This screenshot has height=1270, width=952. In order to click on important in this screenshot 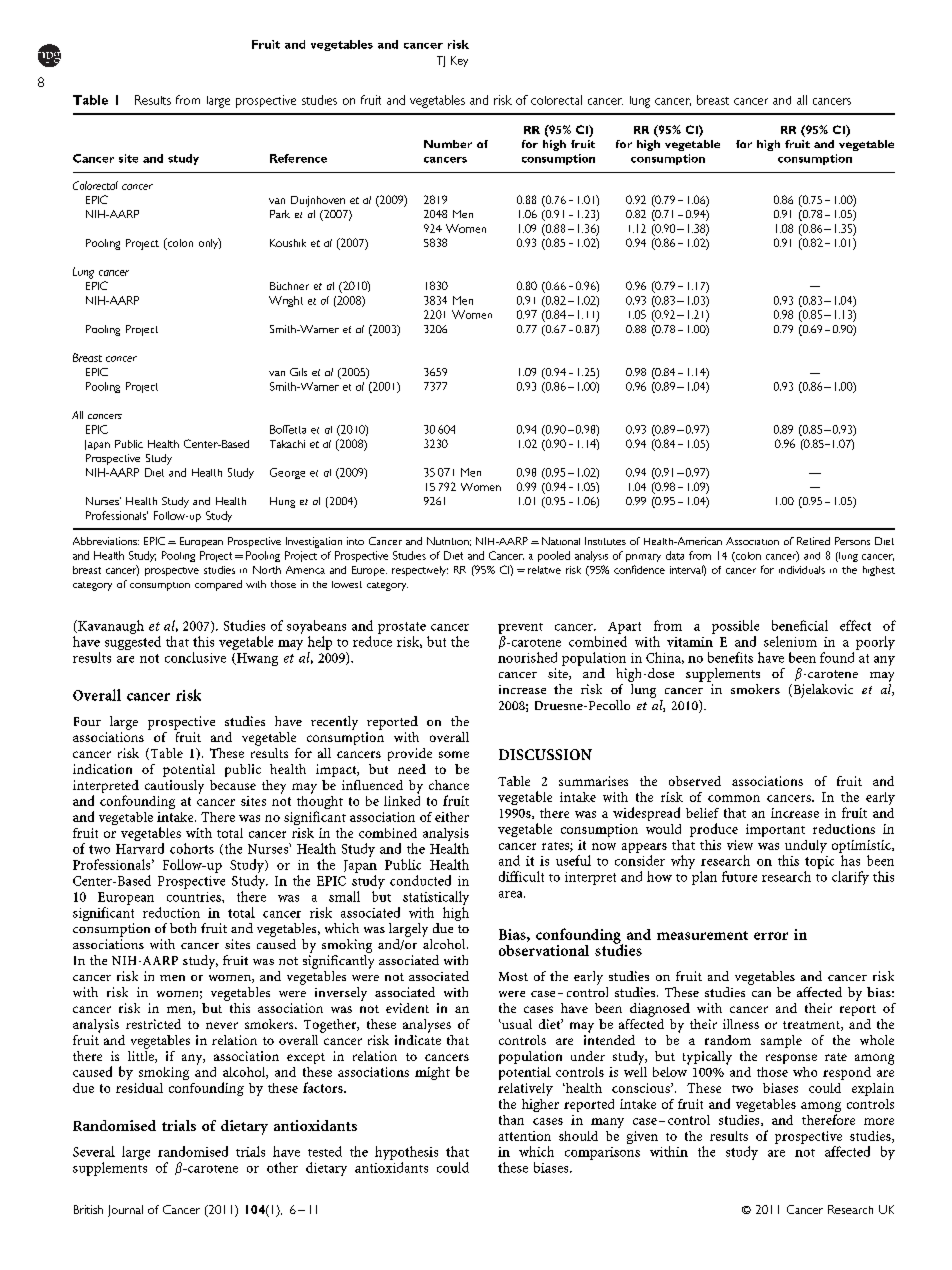, I will do `click(775, 830)`.
